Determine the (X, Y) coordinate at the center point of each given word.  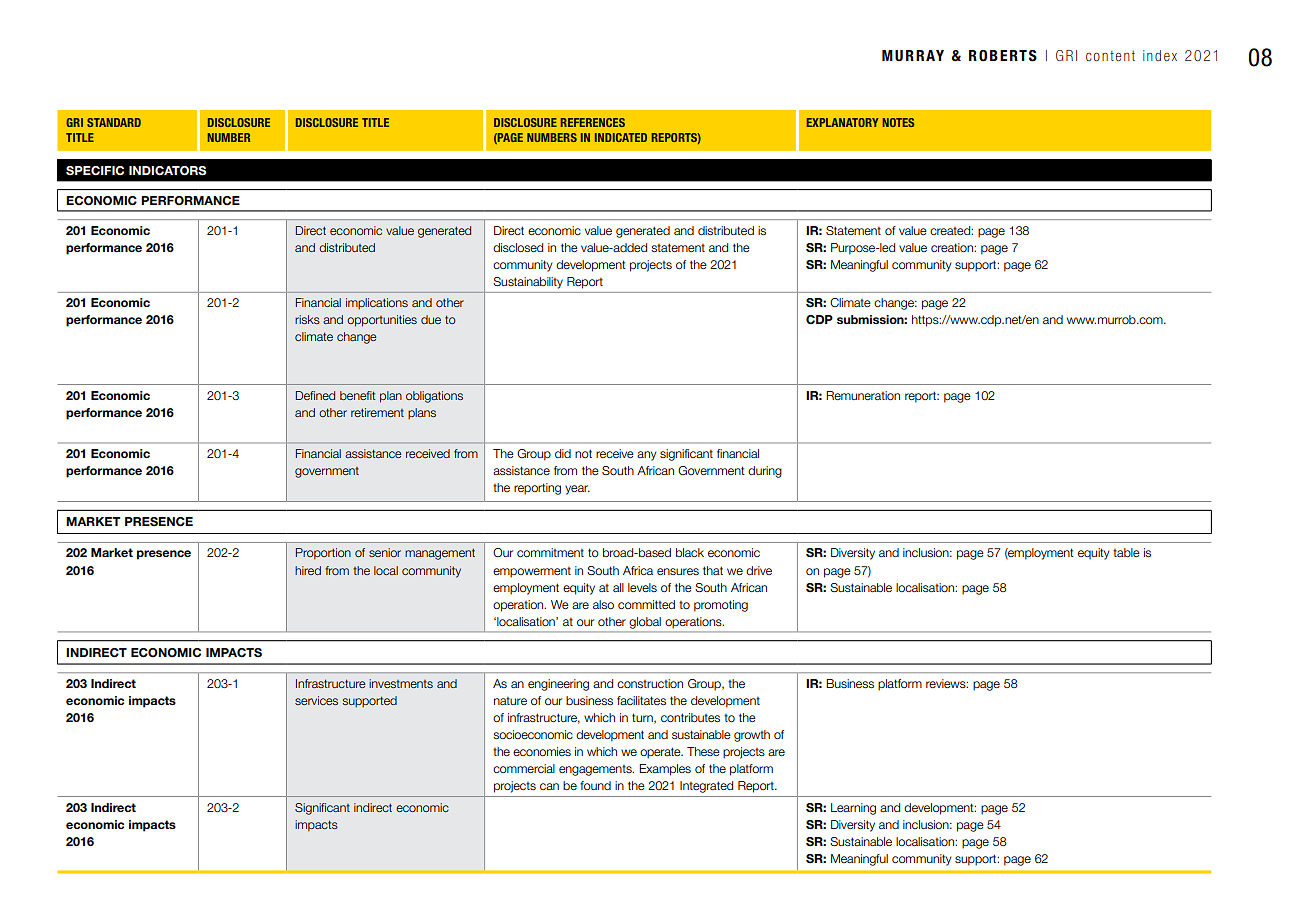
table (1126, 552)
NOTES (899, 122)
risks (307, 319)
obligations (434, 397)
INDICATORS (167, 171)
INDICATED (621, 137)
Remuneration (863, 395)
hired (308, 570)
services (316, 700)
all (618, 587)
